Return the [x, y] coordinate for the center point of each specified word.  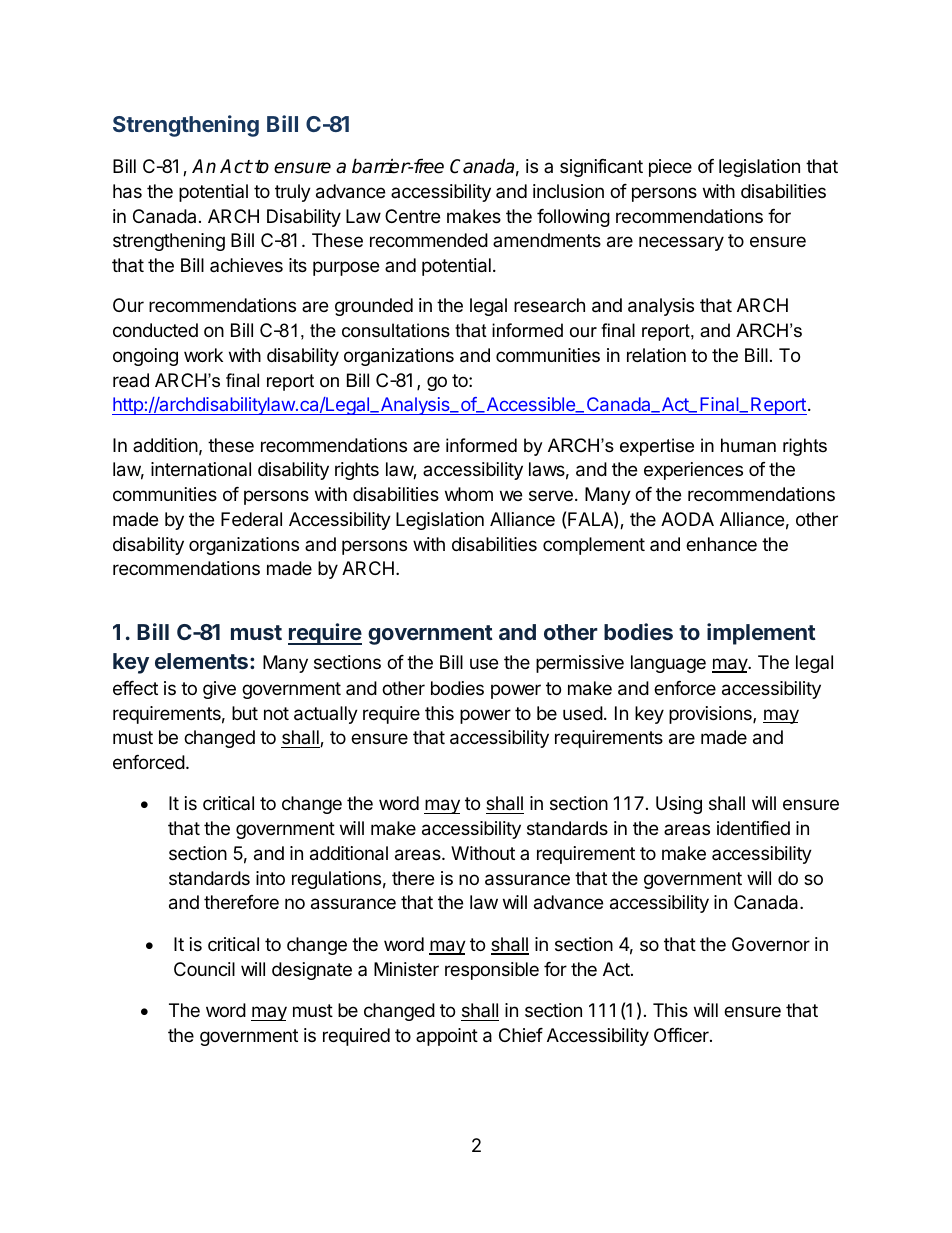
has [127, 191]
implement [761, 634]
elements [201, 661]
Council [204, 969]
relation [656, 355]
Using [679, 805]
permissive [580, 664]
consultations [396, 330]
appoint [447, 1037]
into [270, 878]
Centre [412, 216]
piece [670, 168]
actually [326, 715]
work [203, 355]
